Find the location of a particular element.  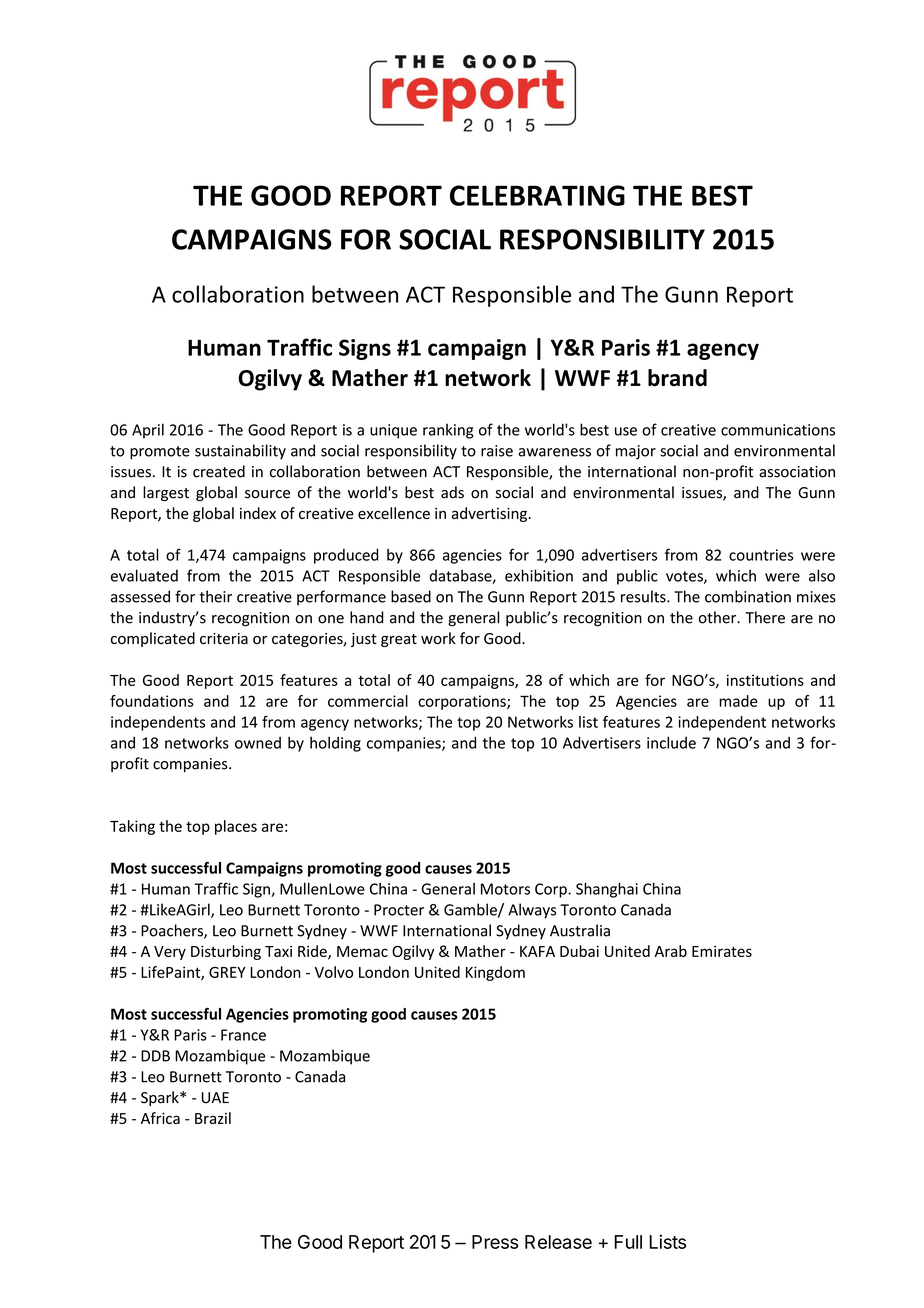

Press is located at coordinates (495, 1242).
